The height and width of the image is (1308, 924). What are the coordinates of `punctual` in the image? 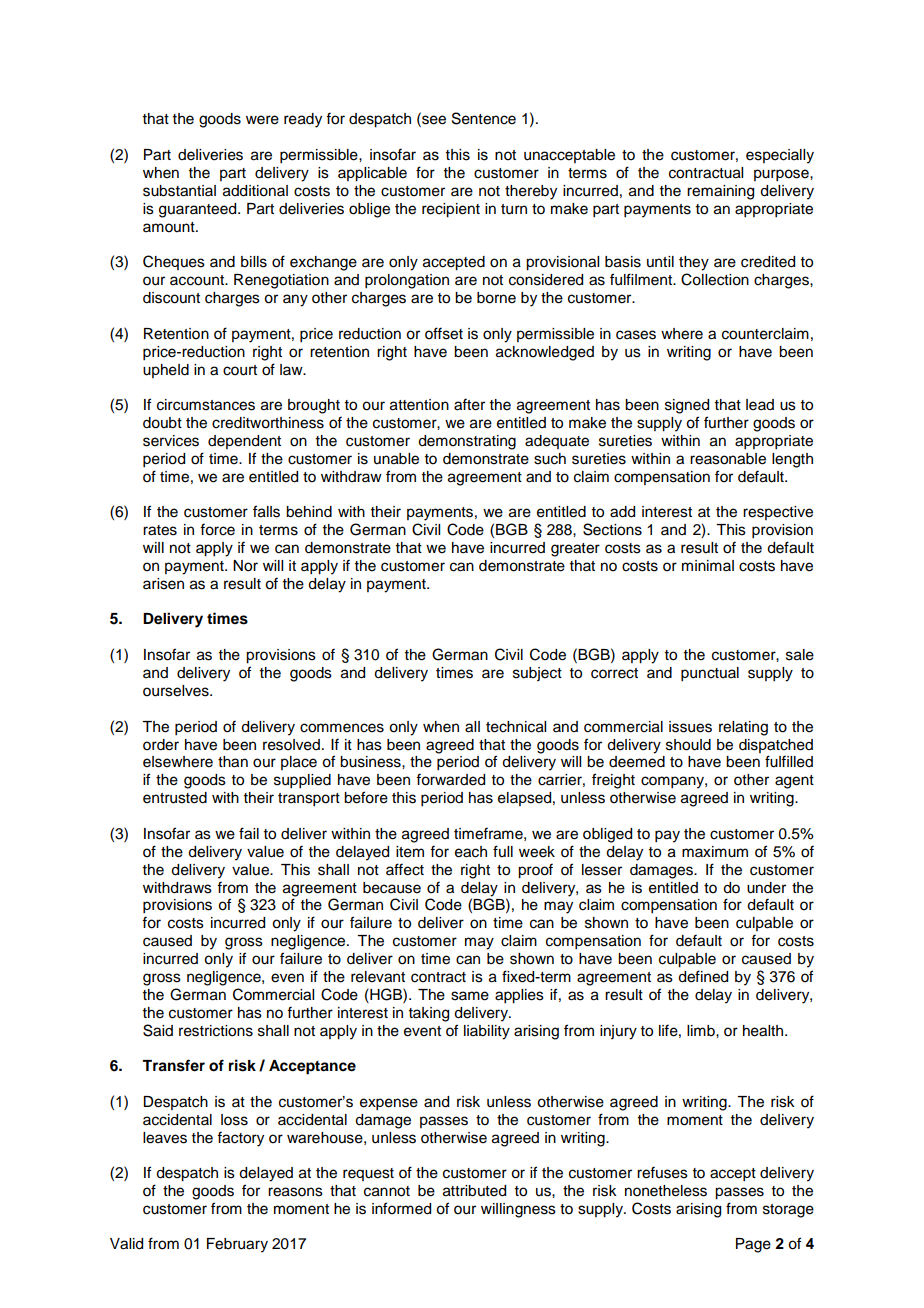 It's located at (710, 674).
